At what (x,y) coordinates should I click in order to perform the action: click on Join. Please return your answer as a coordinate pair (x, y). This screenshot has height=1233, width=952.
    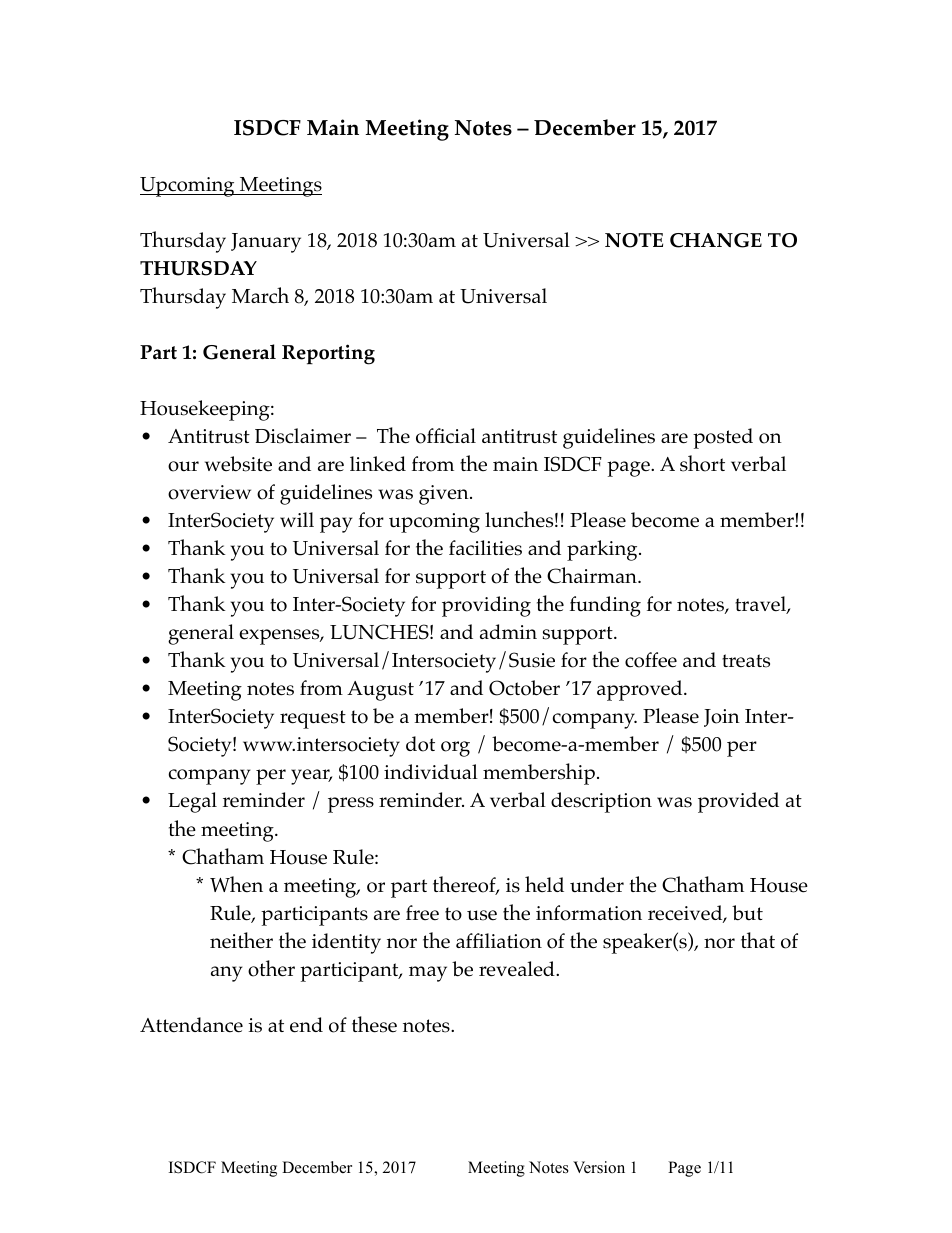
    Looking at the image, I should click on (722, 718).
